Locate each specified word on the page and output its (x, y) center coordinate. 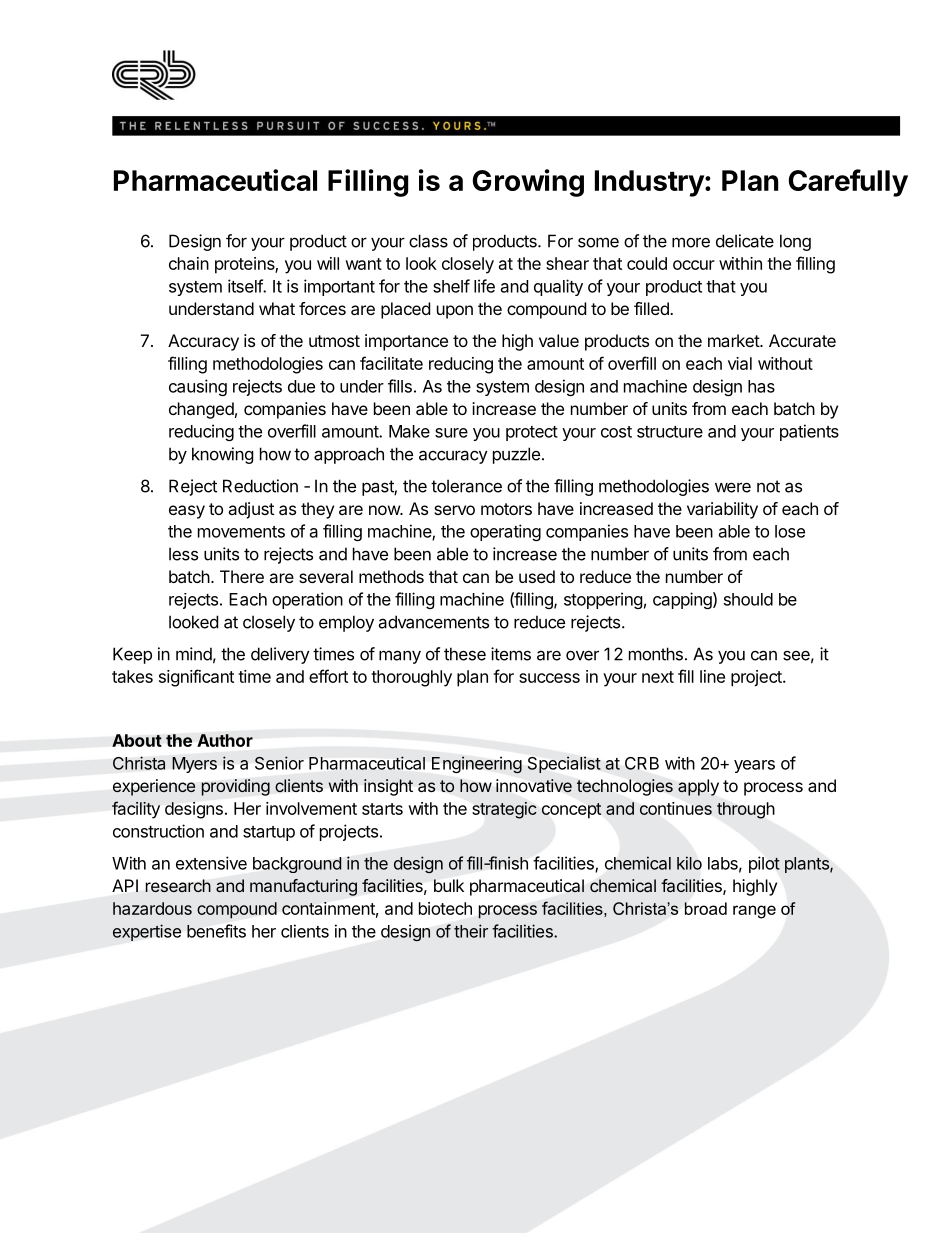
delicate (745, 241)
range (754, 912)
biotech (445, 908)
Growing (528, 183)
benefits (216, 931)
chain (189, 263)
